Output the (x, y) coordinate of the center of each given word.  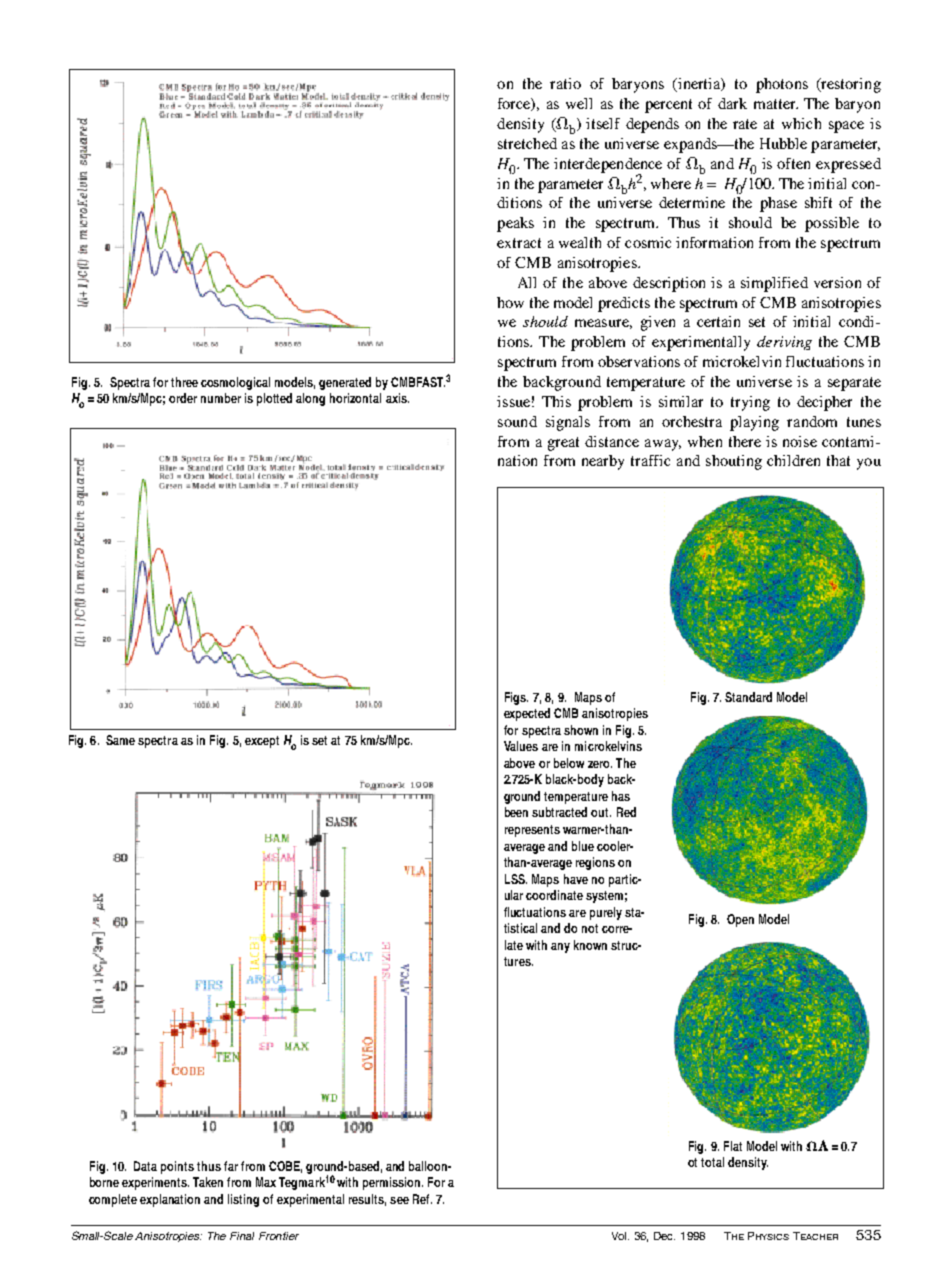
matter (776, 104)
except (262, 742)
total (712, 1162)
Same (120, 740)
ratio (565, 83)
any (560, 948)
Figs (516, 698)
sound (517, 421)
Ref (422, 1199)
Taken (208, 1182)
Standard (748, 697)
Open (740, 920)
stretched (527, 143)
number (221, 398)
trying (750, 403)
